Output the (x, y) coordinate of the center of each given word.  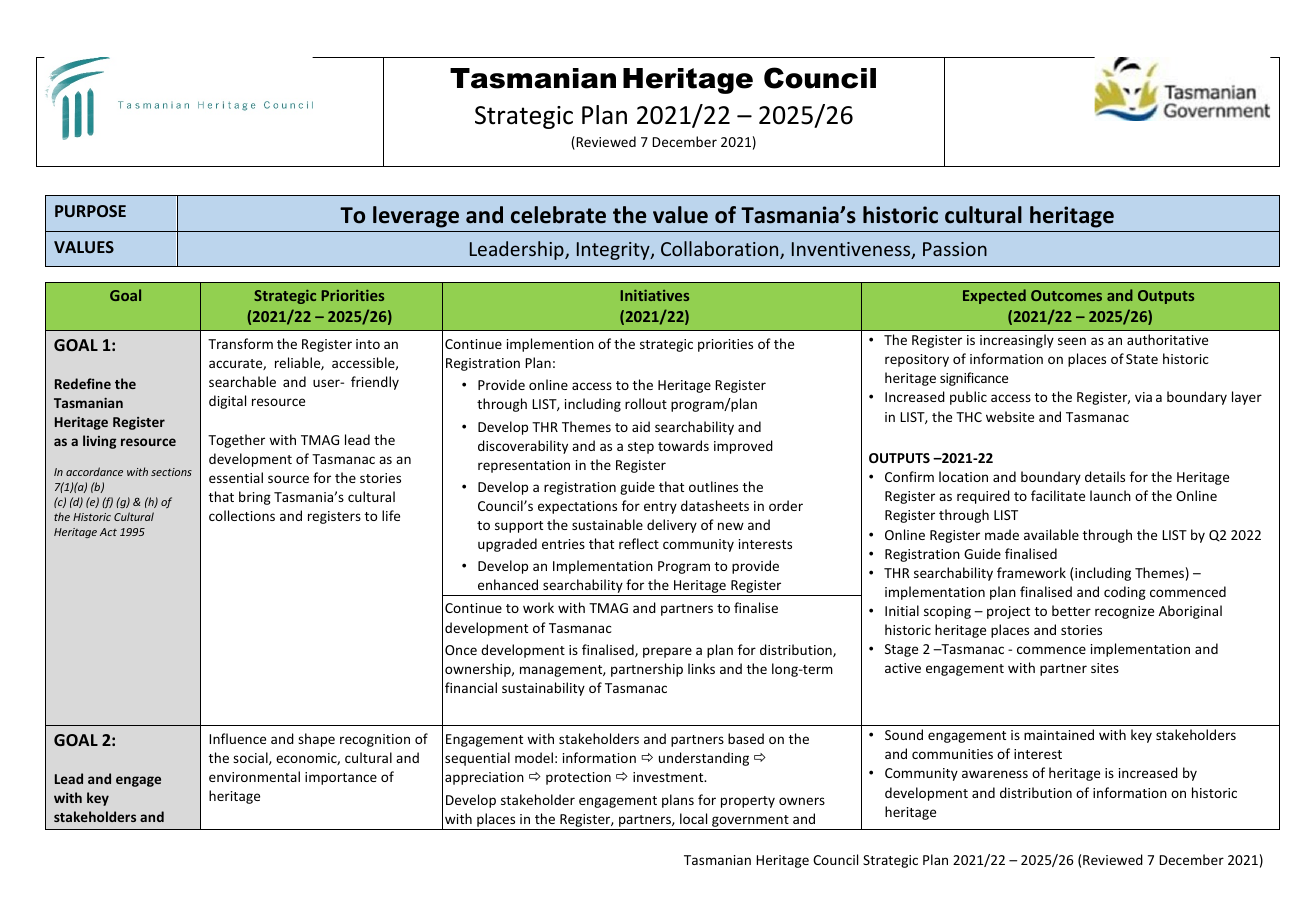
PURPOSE (90, 211)
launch (1110, 495)
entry (660, 508)
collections (242, 515)
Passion (955, 249)
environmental (254, 776)
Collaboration (721, 250)
